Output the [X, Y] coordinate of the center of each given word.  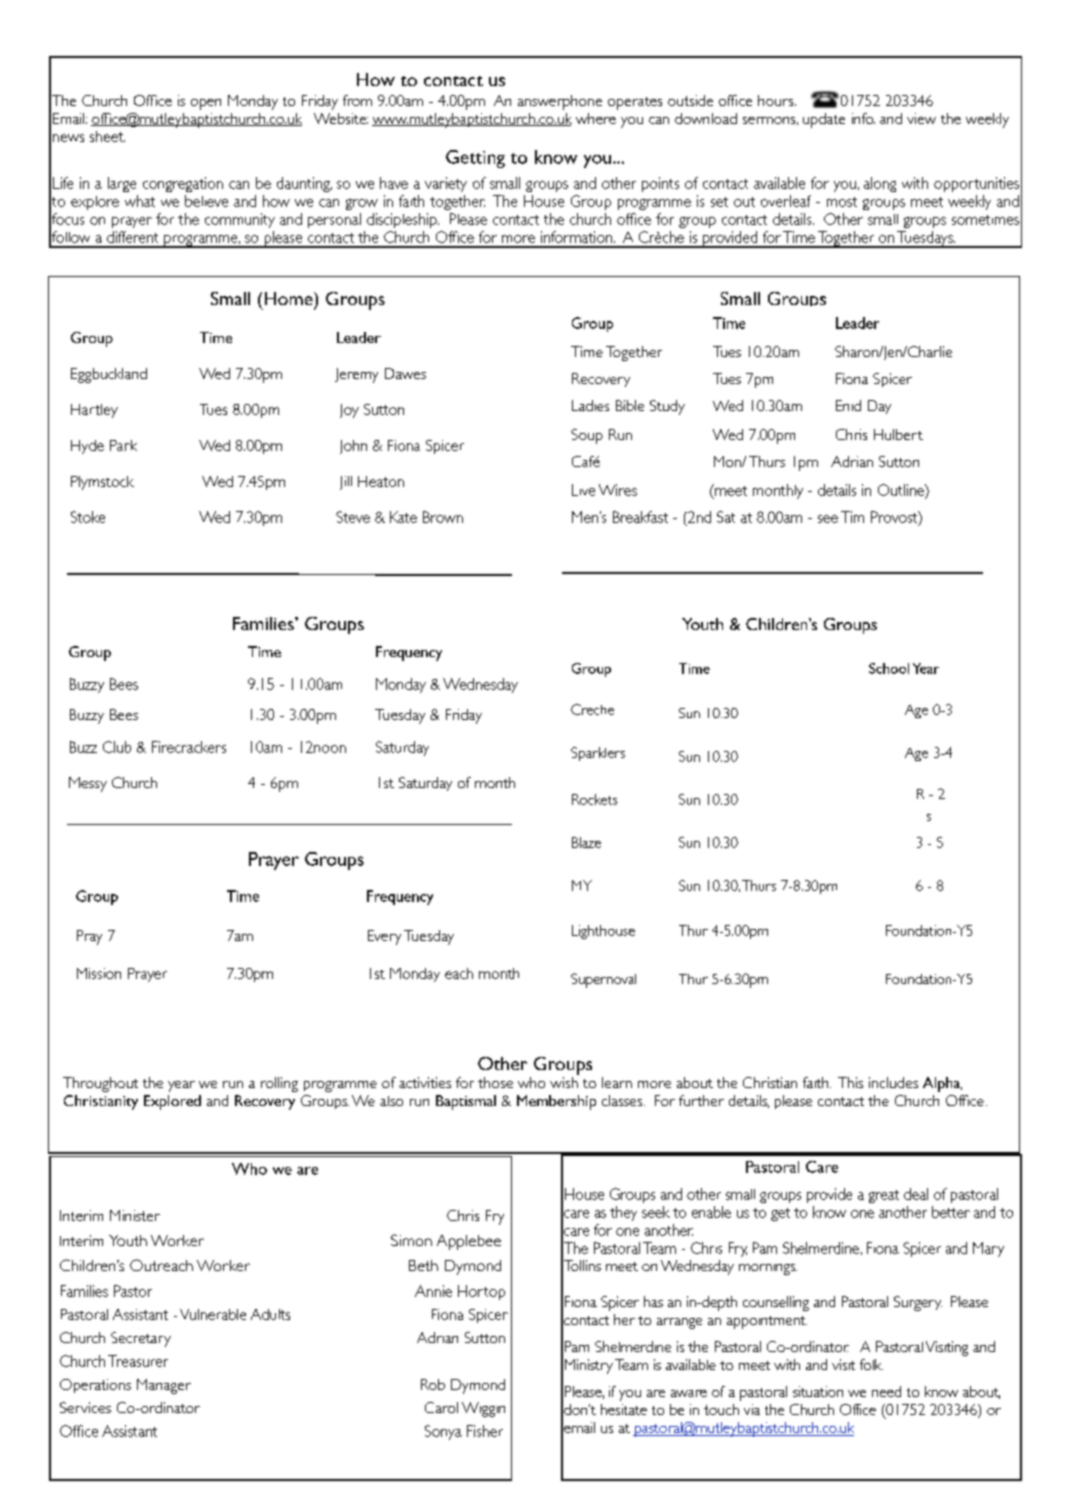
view [921, 118]
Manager [164, 1386]
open [206, 104]
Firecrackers [189, 747]
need [886, 1391]
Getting [475, 159]
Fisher [485, 1431]
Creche [592, 709]
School [889, 668]
